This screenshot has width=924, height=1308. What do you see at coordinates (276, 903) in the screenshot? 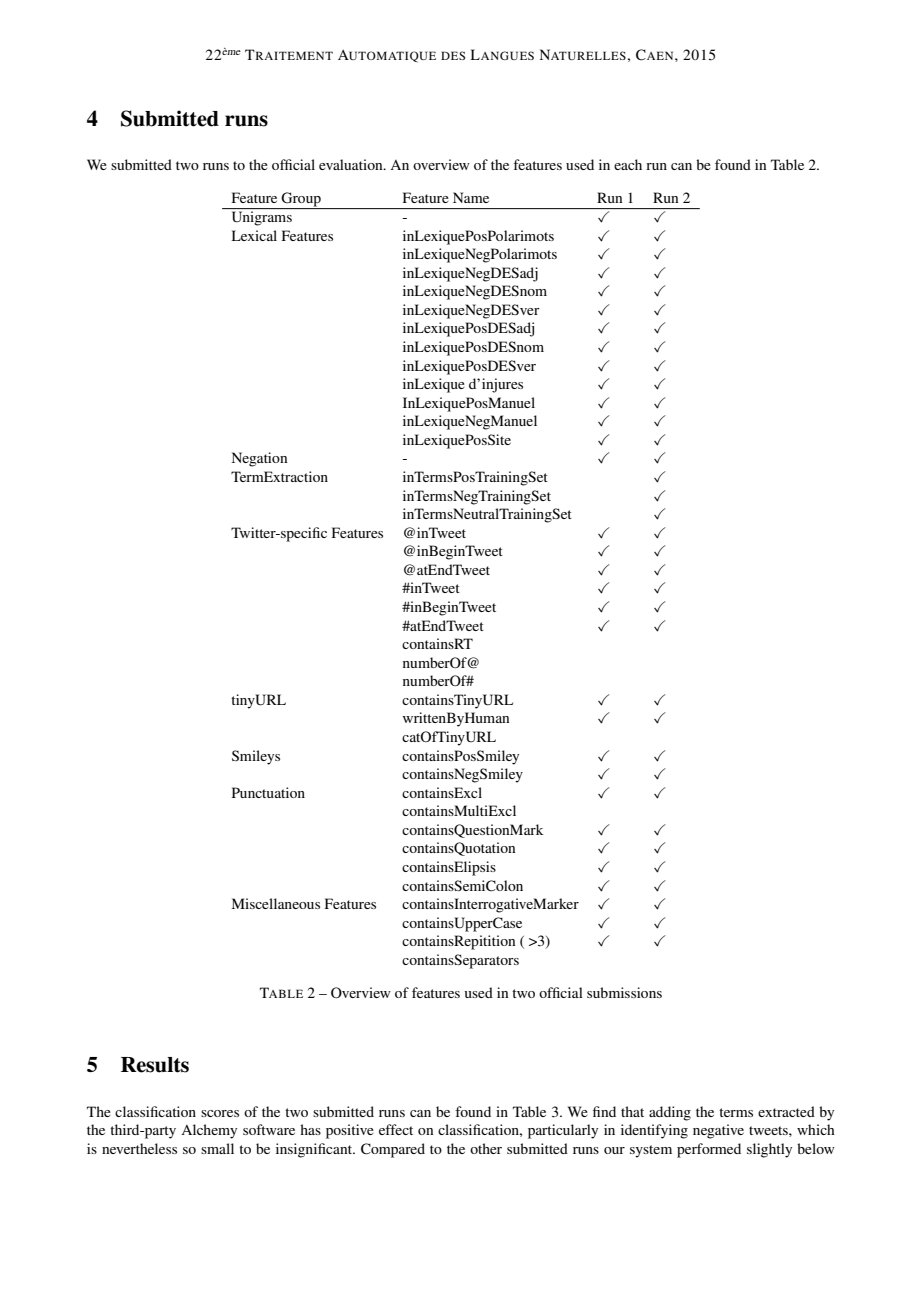
I see `Miscellaneous` at bounding box center [276, 903].
